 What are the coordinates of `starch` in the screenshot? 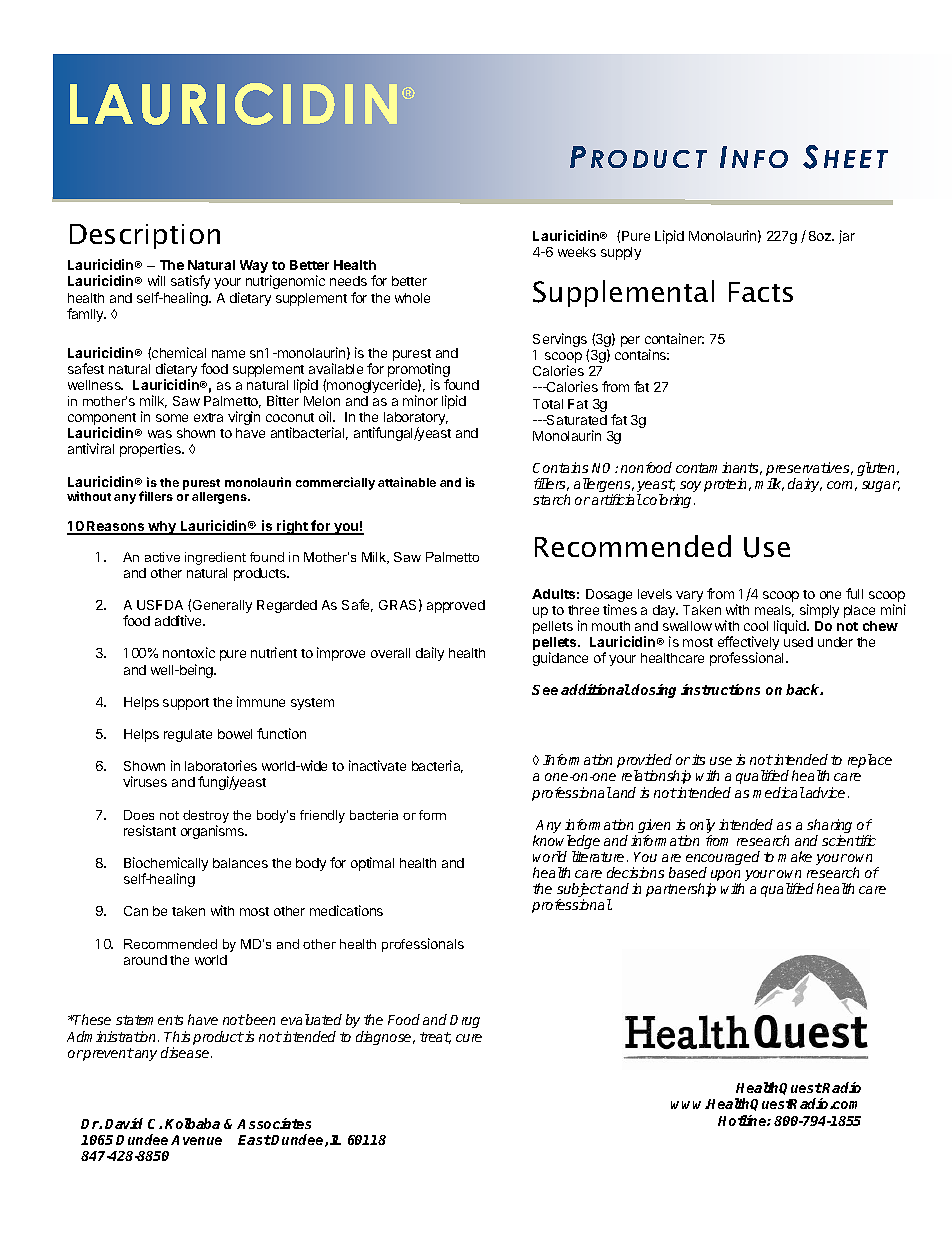 It's located at (551, 499).
